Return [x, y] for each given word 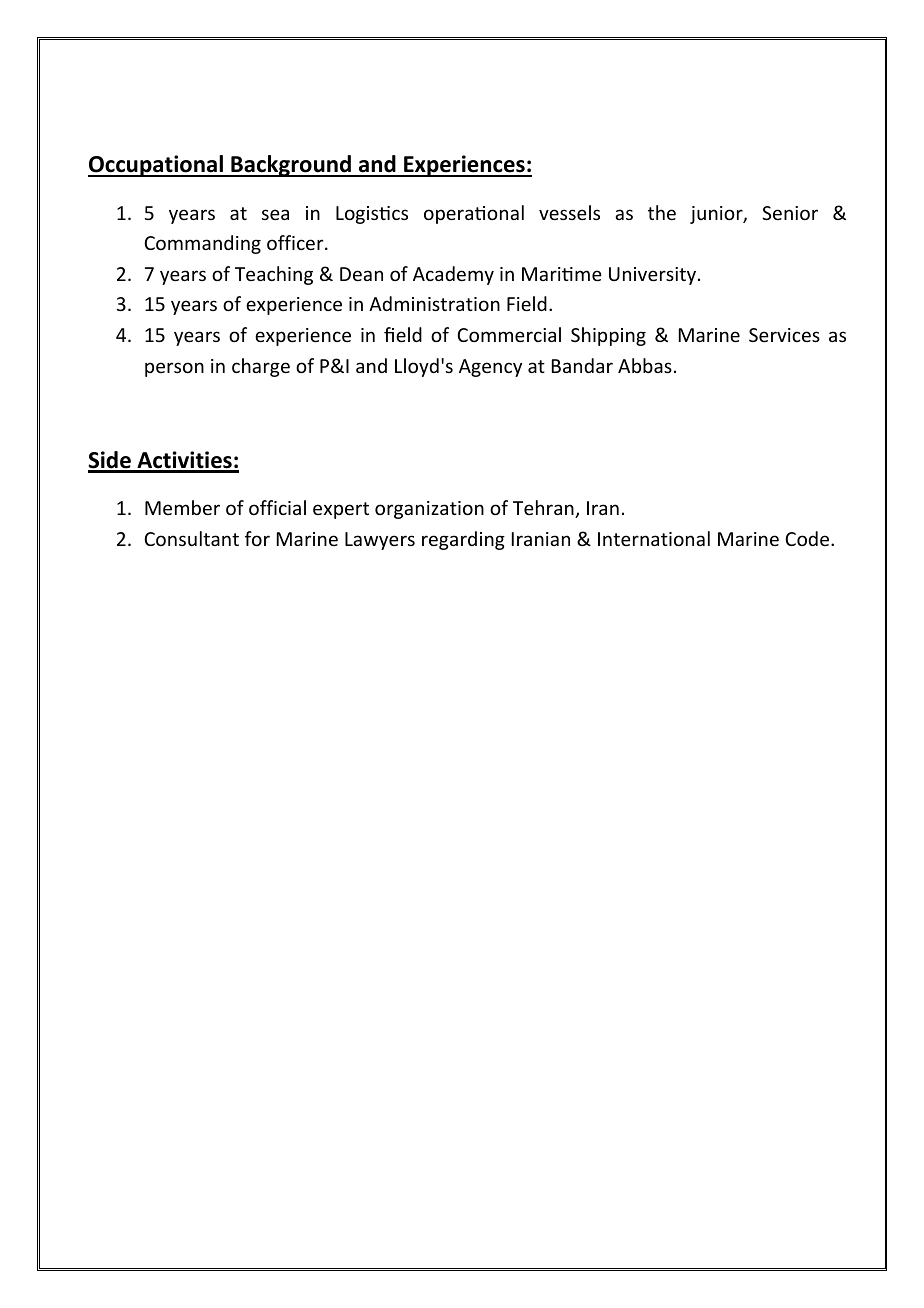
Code [808, 538]
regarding [463, 540]
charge [261, 367]
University [654, 276]
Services [784, 335]
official [277, 507]
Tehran [544, 509]
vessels [569, 212]
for [257, 538]
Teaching [274, 275]
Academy [453, 275]
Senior [790, 213]
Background [291, 166]
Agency [490, 368]
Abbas [645, 365]
